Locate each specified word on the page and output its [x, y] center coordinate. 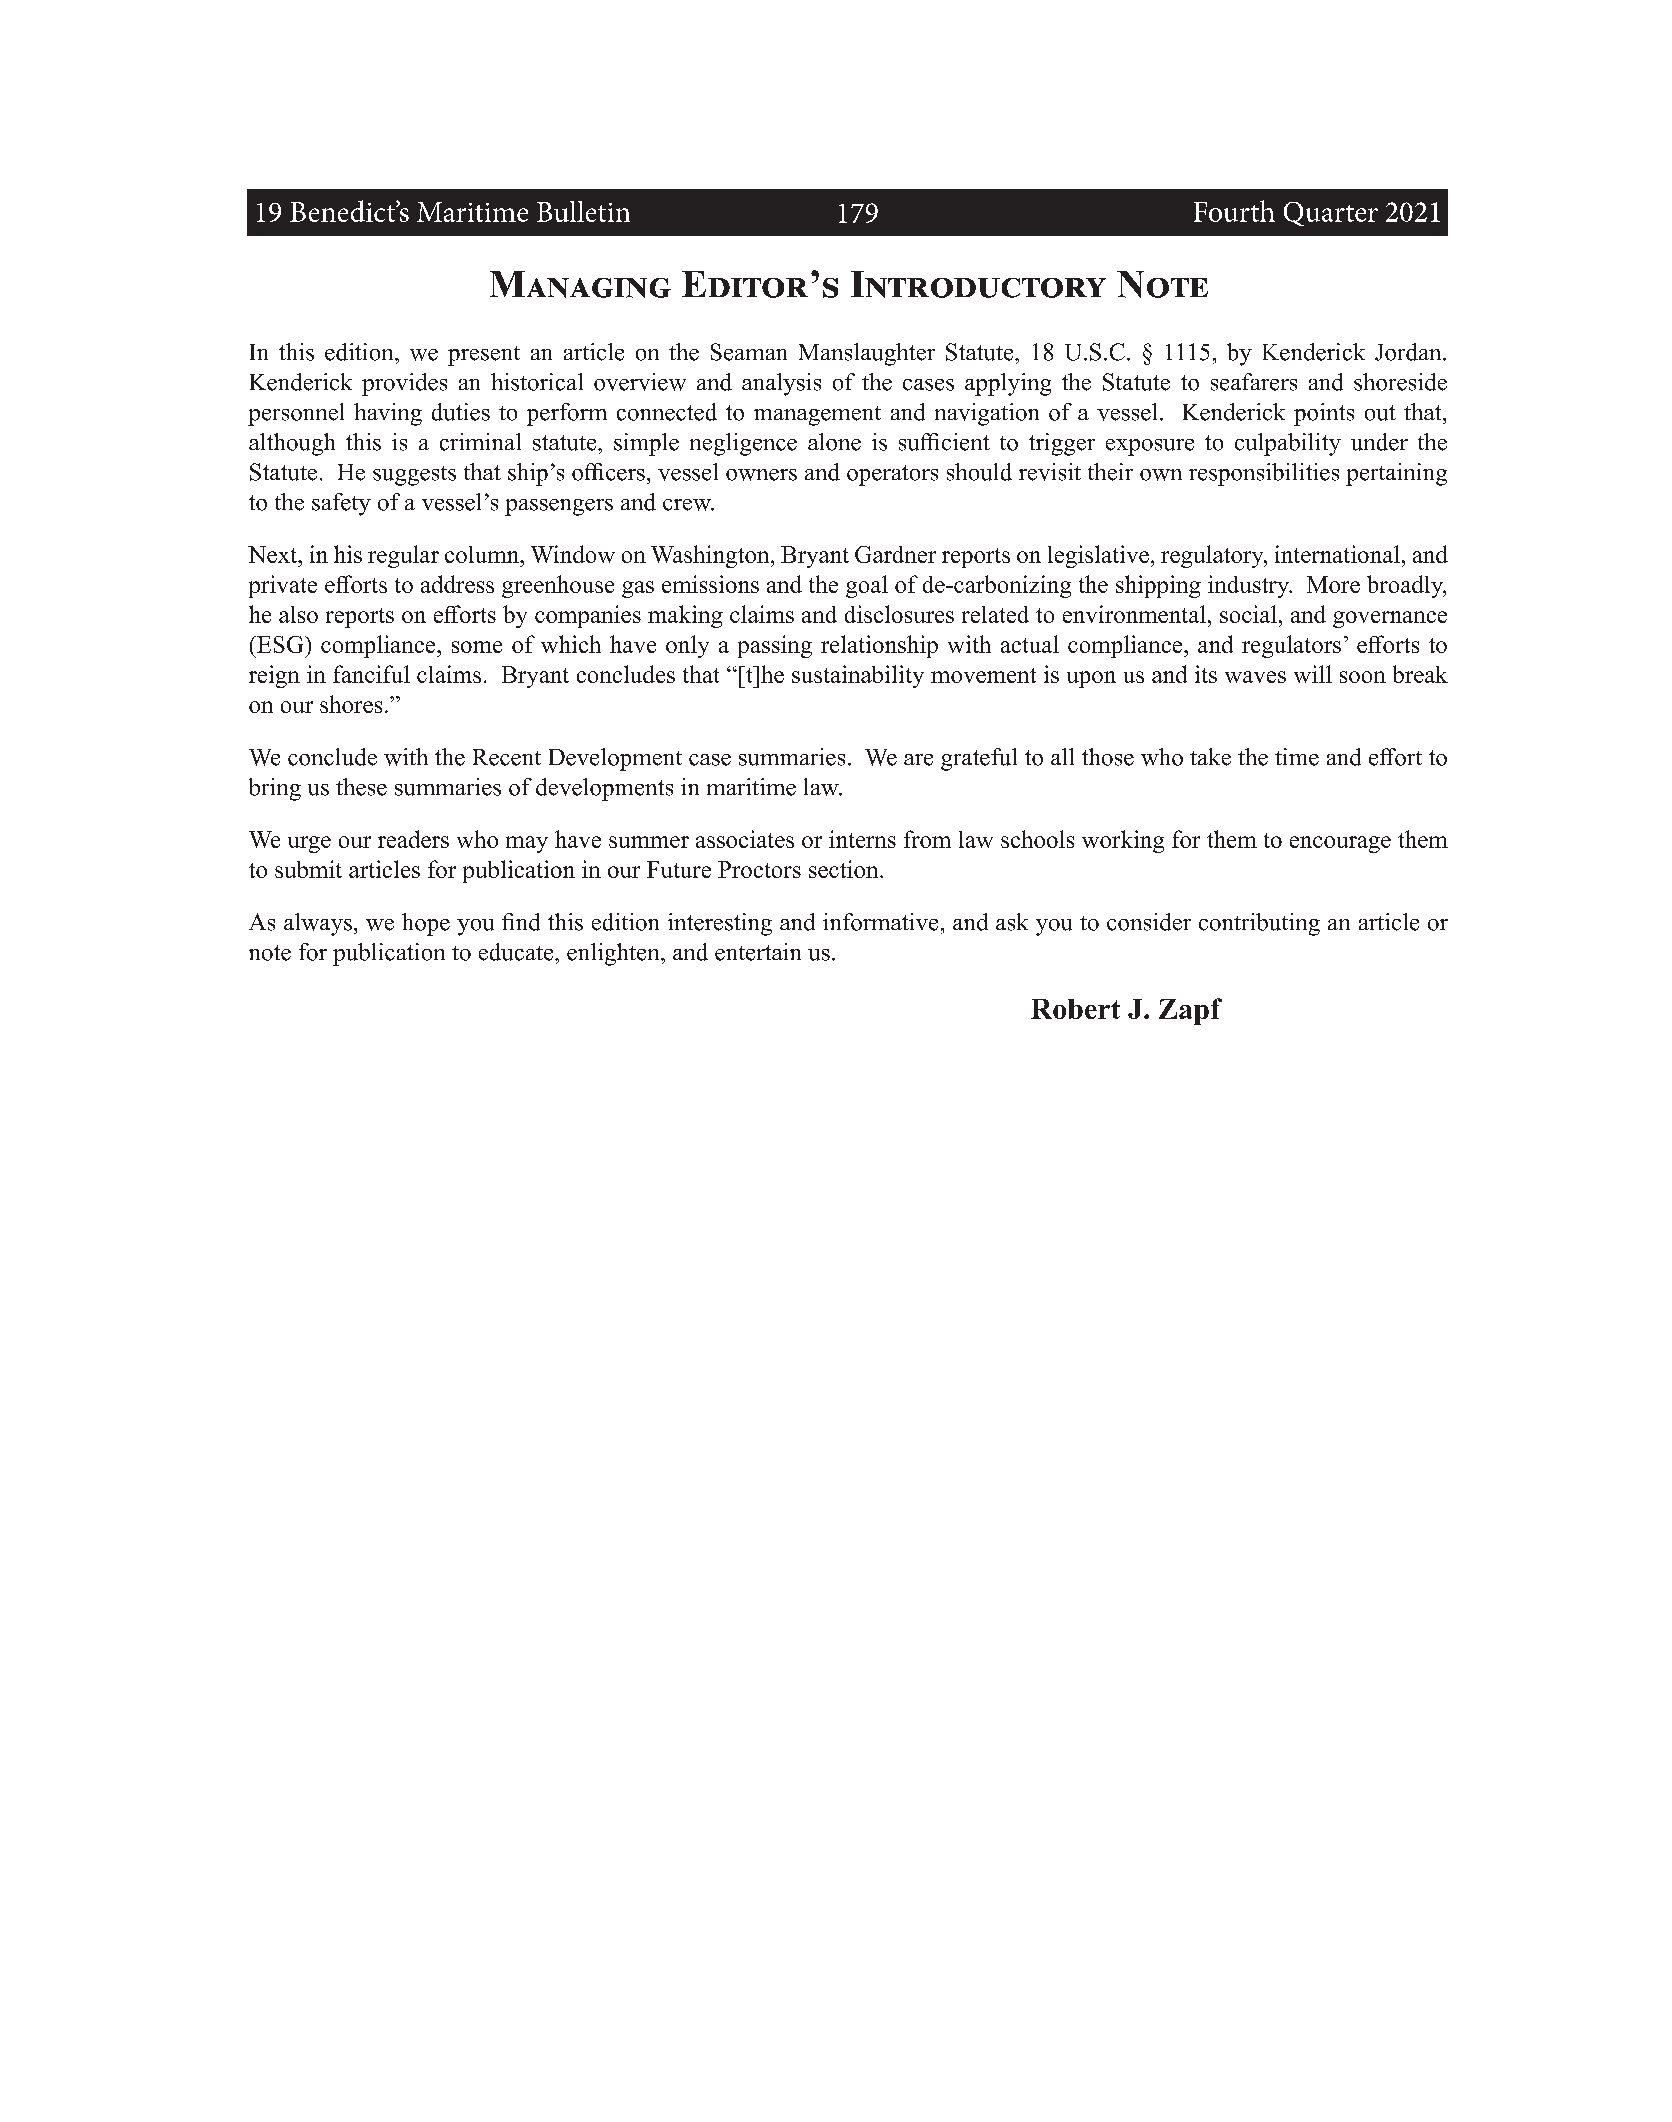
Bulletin [583, 211]
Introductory [978, 284]
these [361, 787]
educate [517, 952]
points [1324, 414]
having [388, 414]
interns [862, 839]
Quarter [1331, 214]
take [1210, 757]
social [1248, 614]
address [457, 584]
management [817, 416]
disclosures [899, 614]
